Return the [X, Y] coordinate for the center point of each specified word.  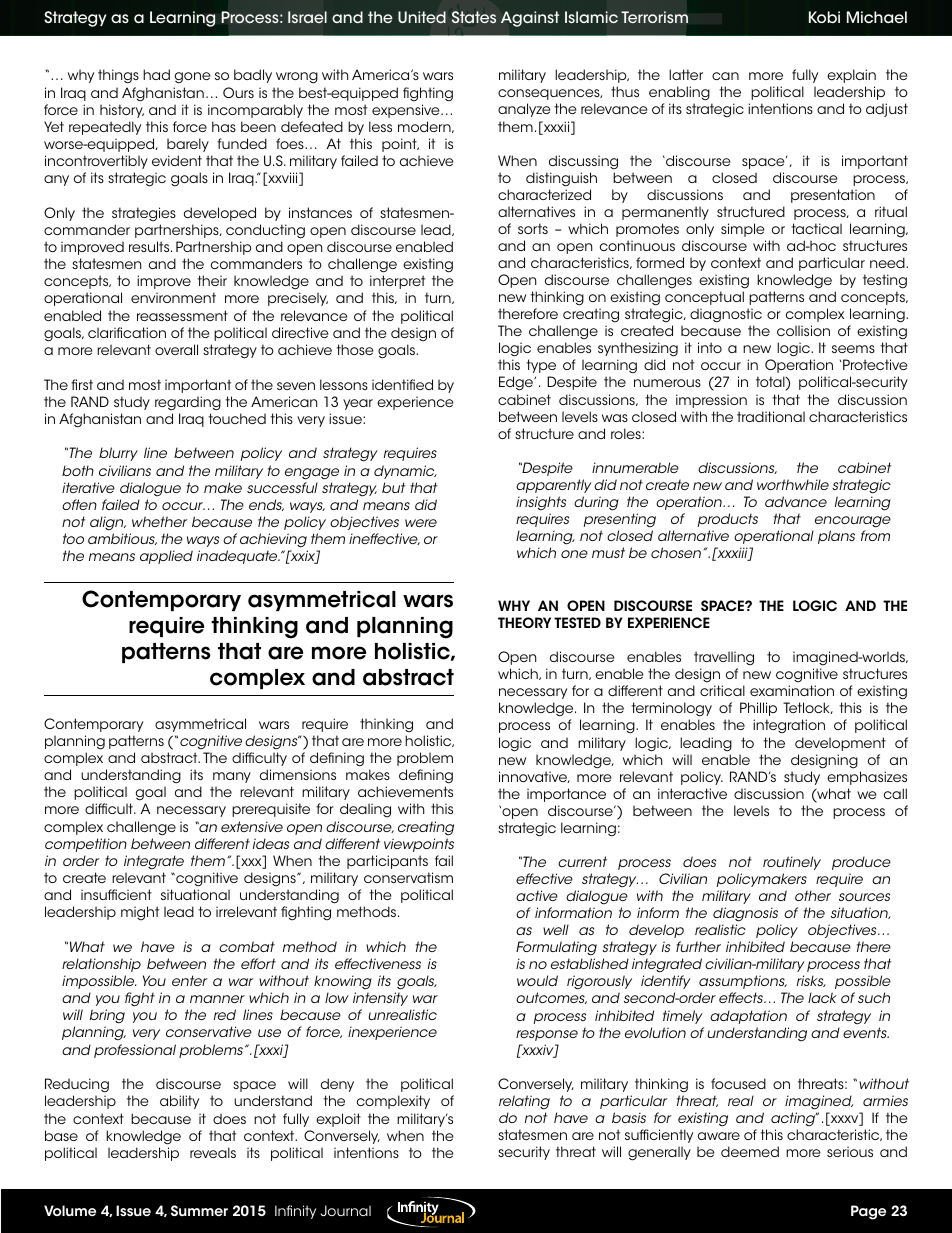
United [422, 17]
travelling [724, 660]
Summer [199, 1210]
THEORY [524, 622]
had [156, 74]
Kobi [824, 17]
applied [166, 557]
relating [524, 1102]
